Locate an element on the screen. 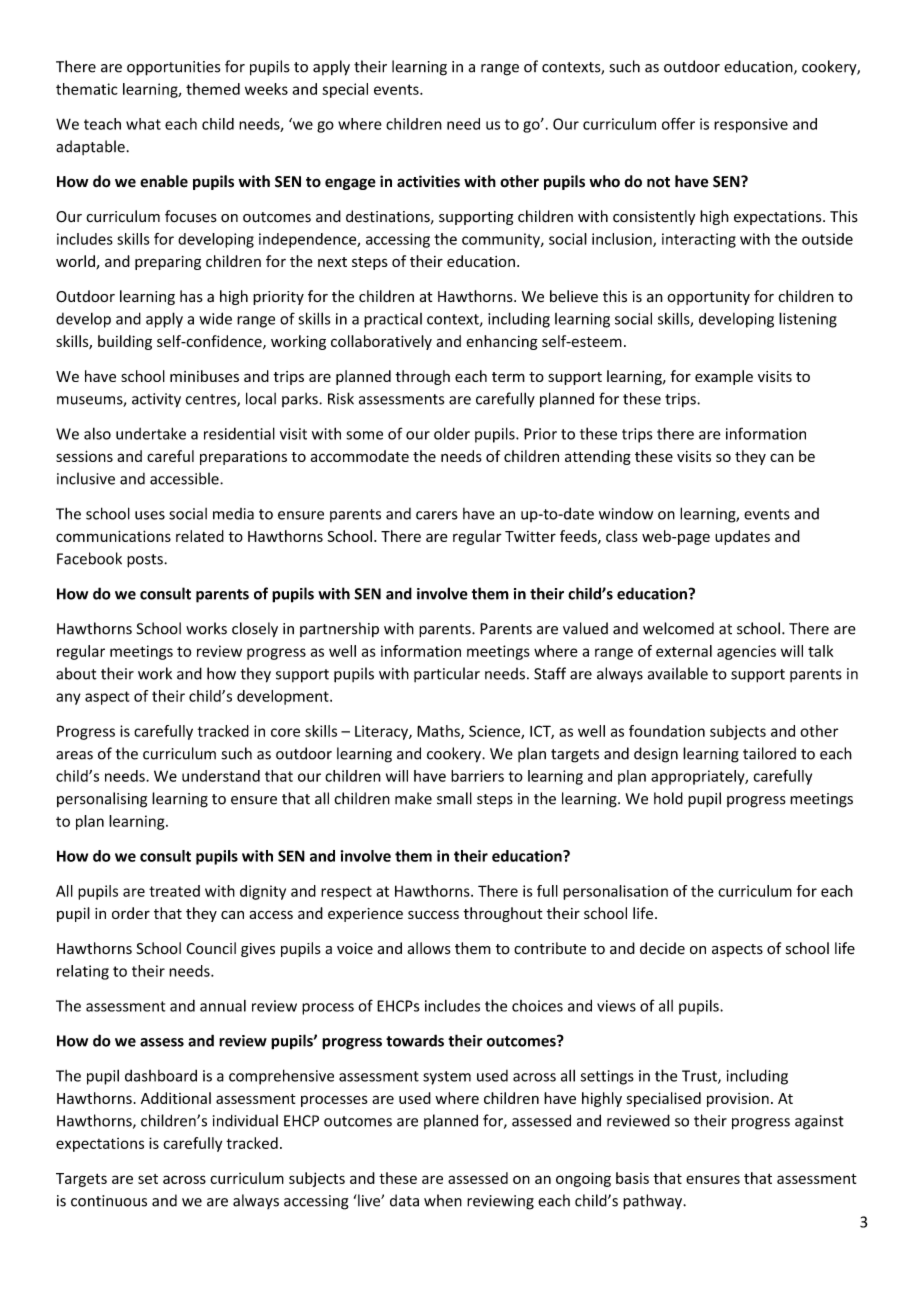 This screenshot has height=1308, width=924. what is located at coordinates (143, 124).
